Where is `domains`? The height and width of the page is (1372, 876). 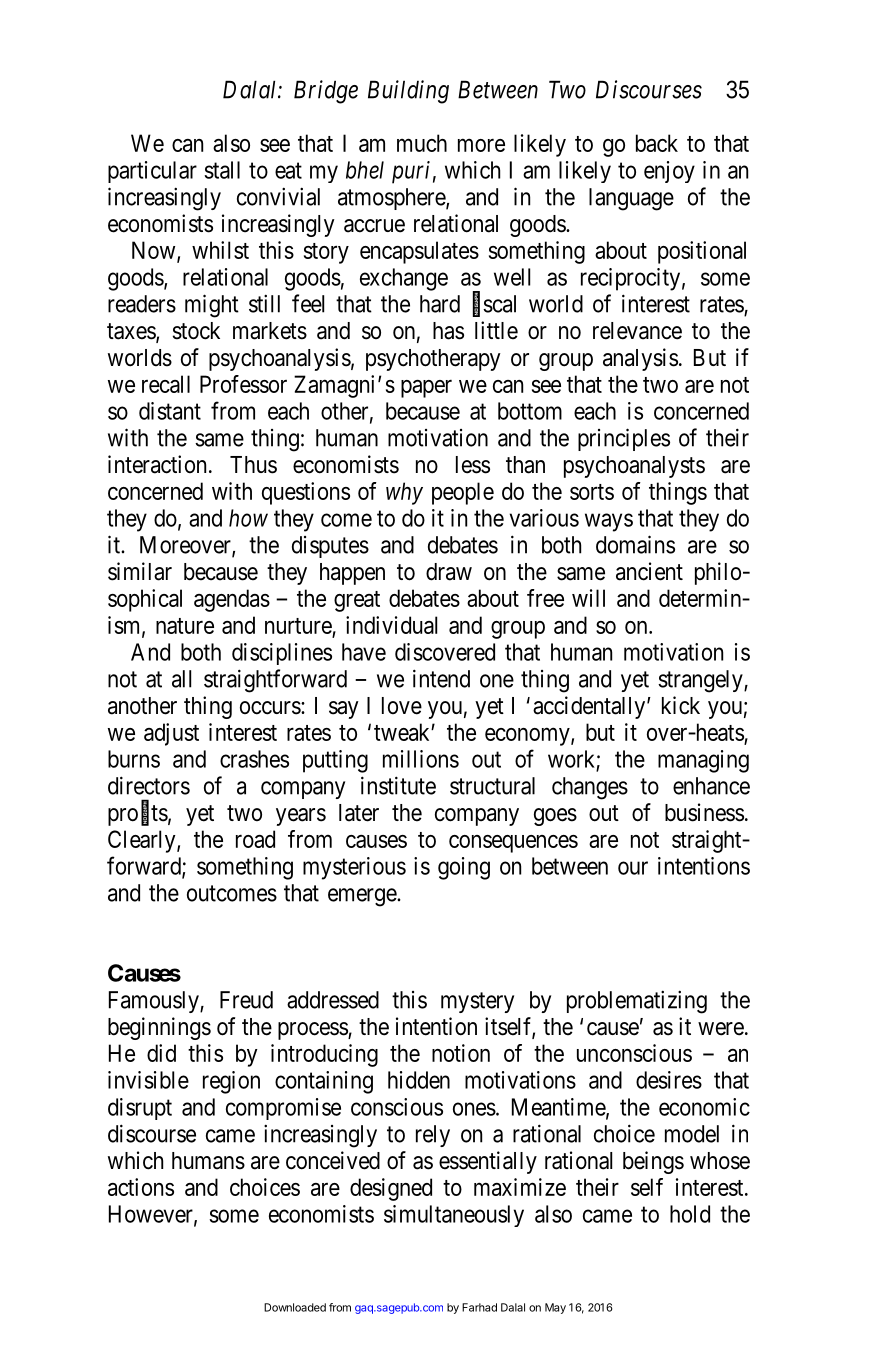
domains is located at coordinates (635, 544).
